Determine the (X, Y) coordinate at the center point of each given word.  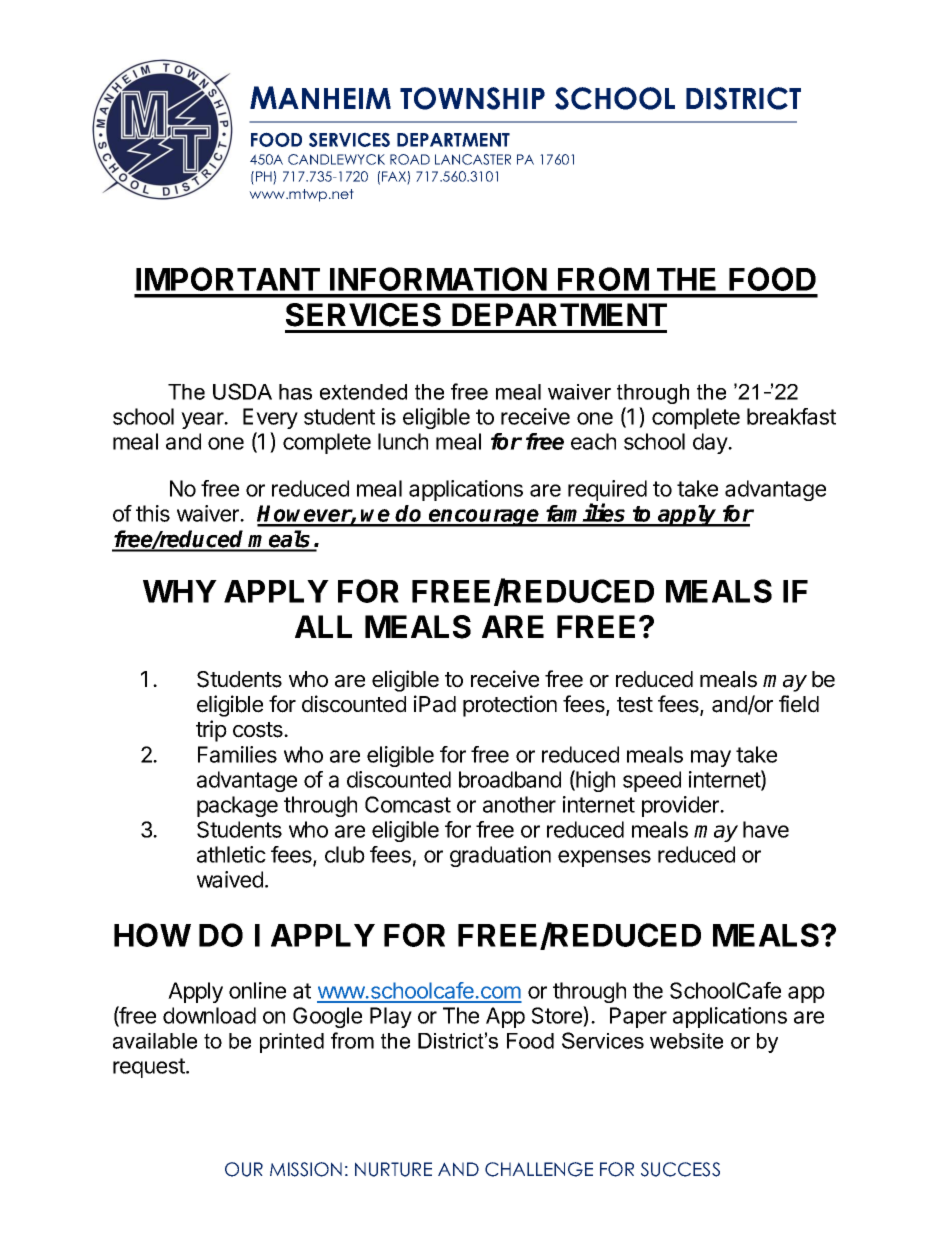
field (799, 704)
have (766, 829)
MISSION (306, 1169)
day (711, 443)
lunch (403, 441)
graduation (500, 856)
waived (230, 879)
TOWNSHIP (472, 98)
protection (510, 706)
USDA (242, 391)
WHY (180, 591)
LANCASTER (473, 159)
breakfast (791, 416)
